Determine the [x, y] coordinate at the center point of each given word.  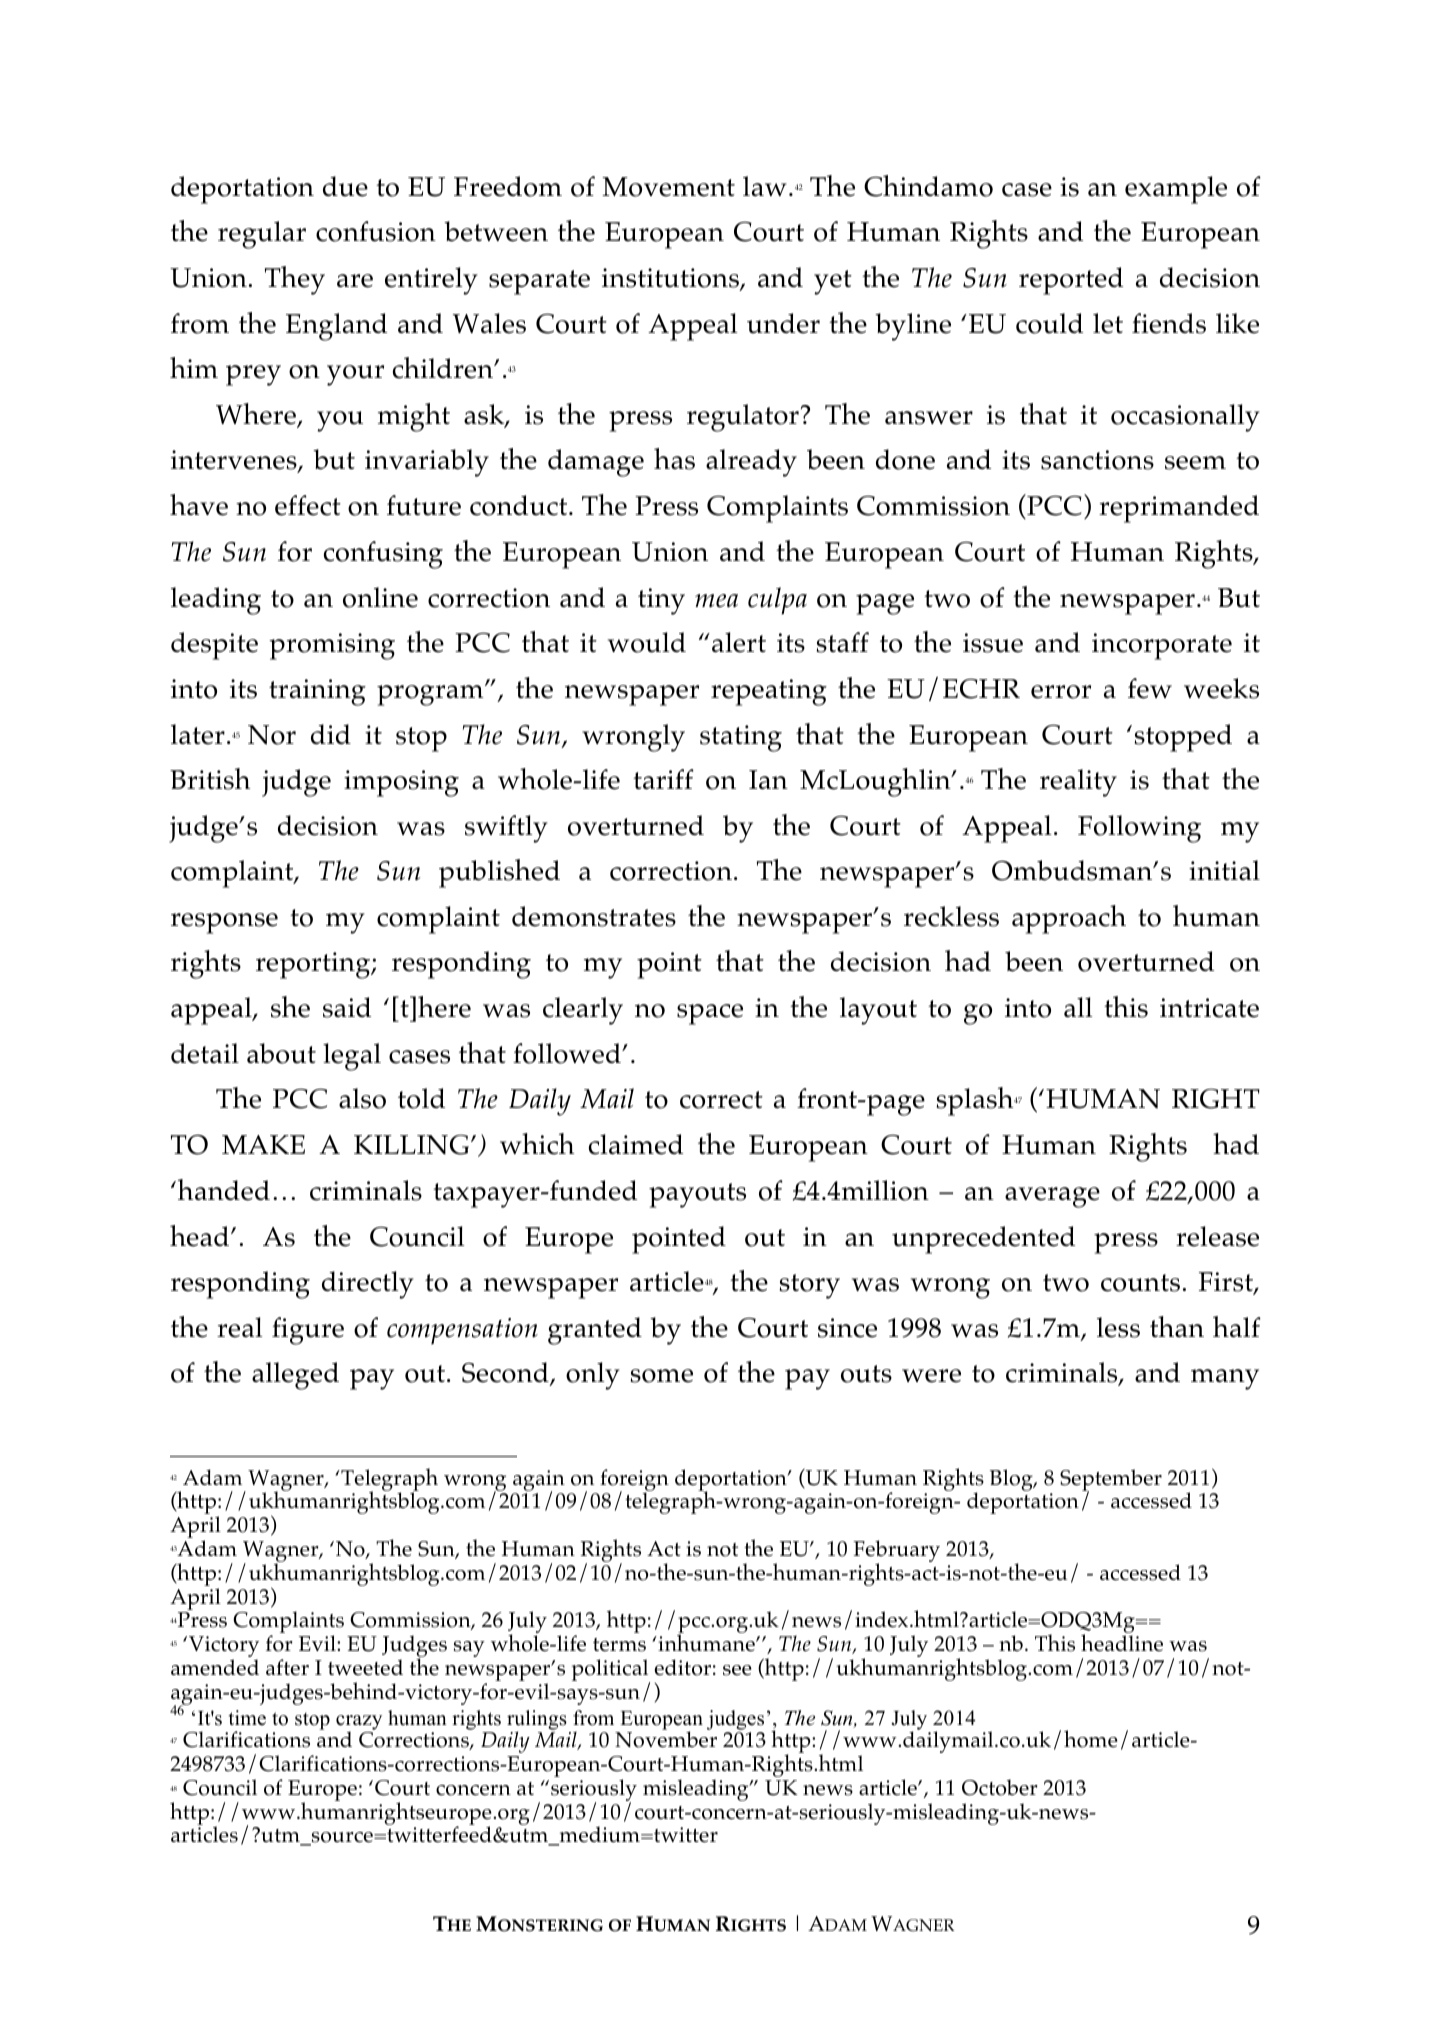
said [347, 1007]
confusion [376, 231]
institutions [671, 279]
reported [1071, 281]
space [710, 1014]
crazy [359, 1723]
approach [1069, 919]
